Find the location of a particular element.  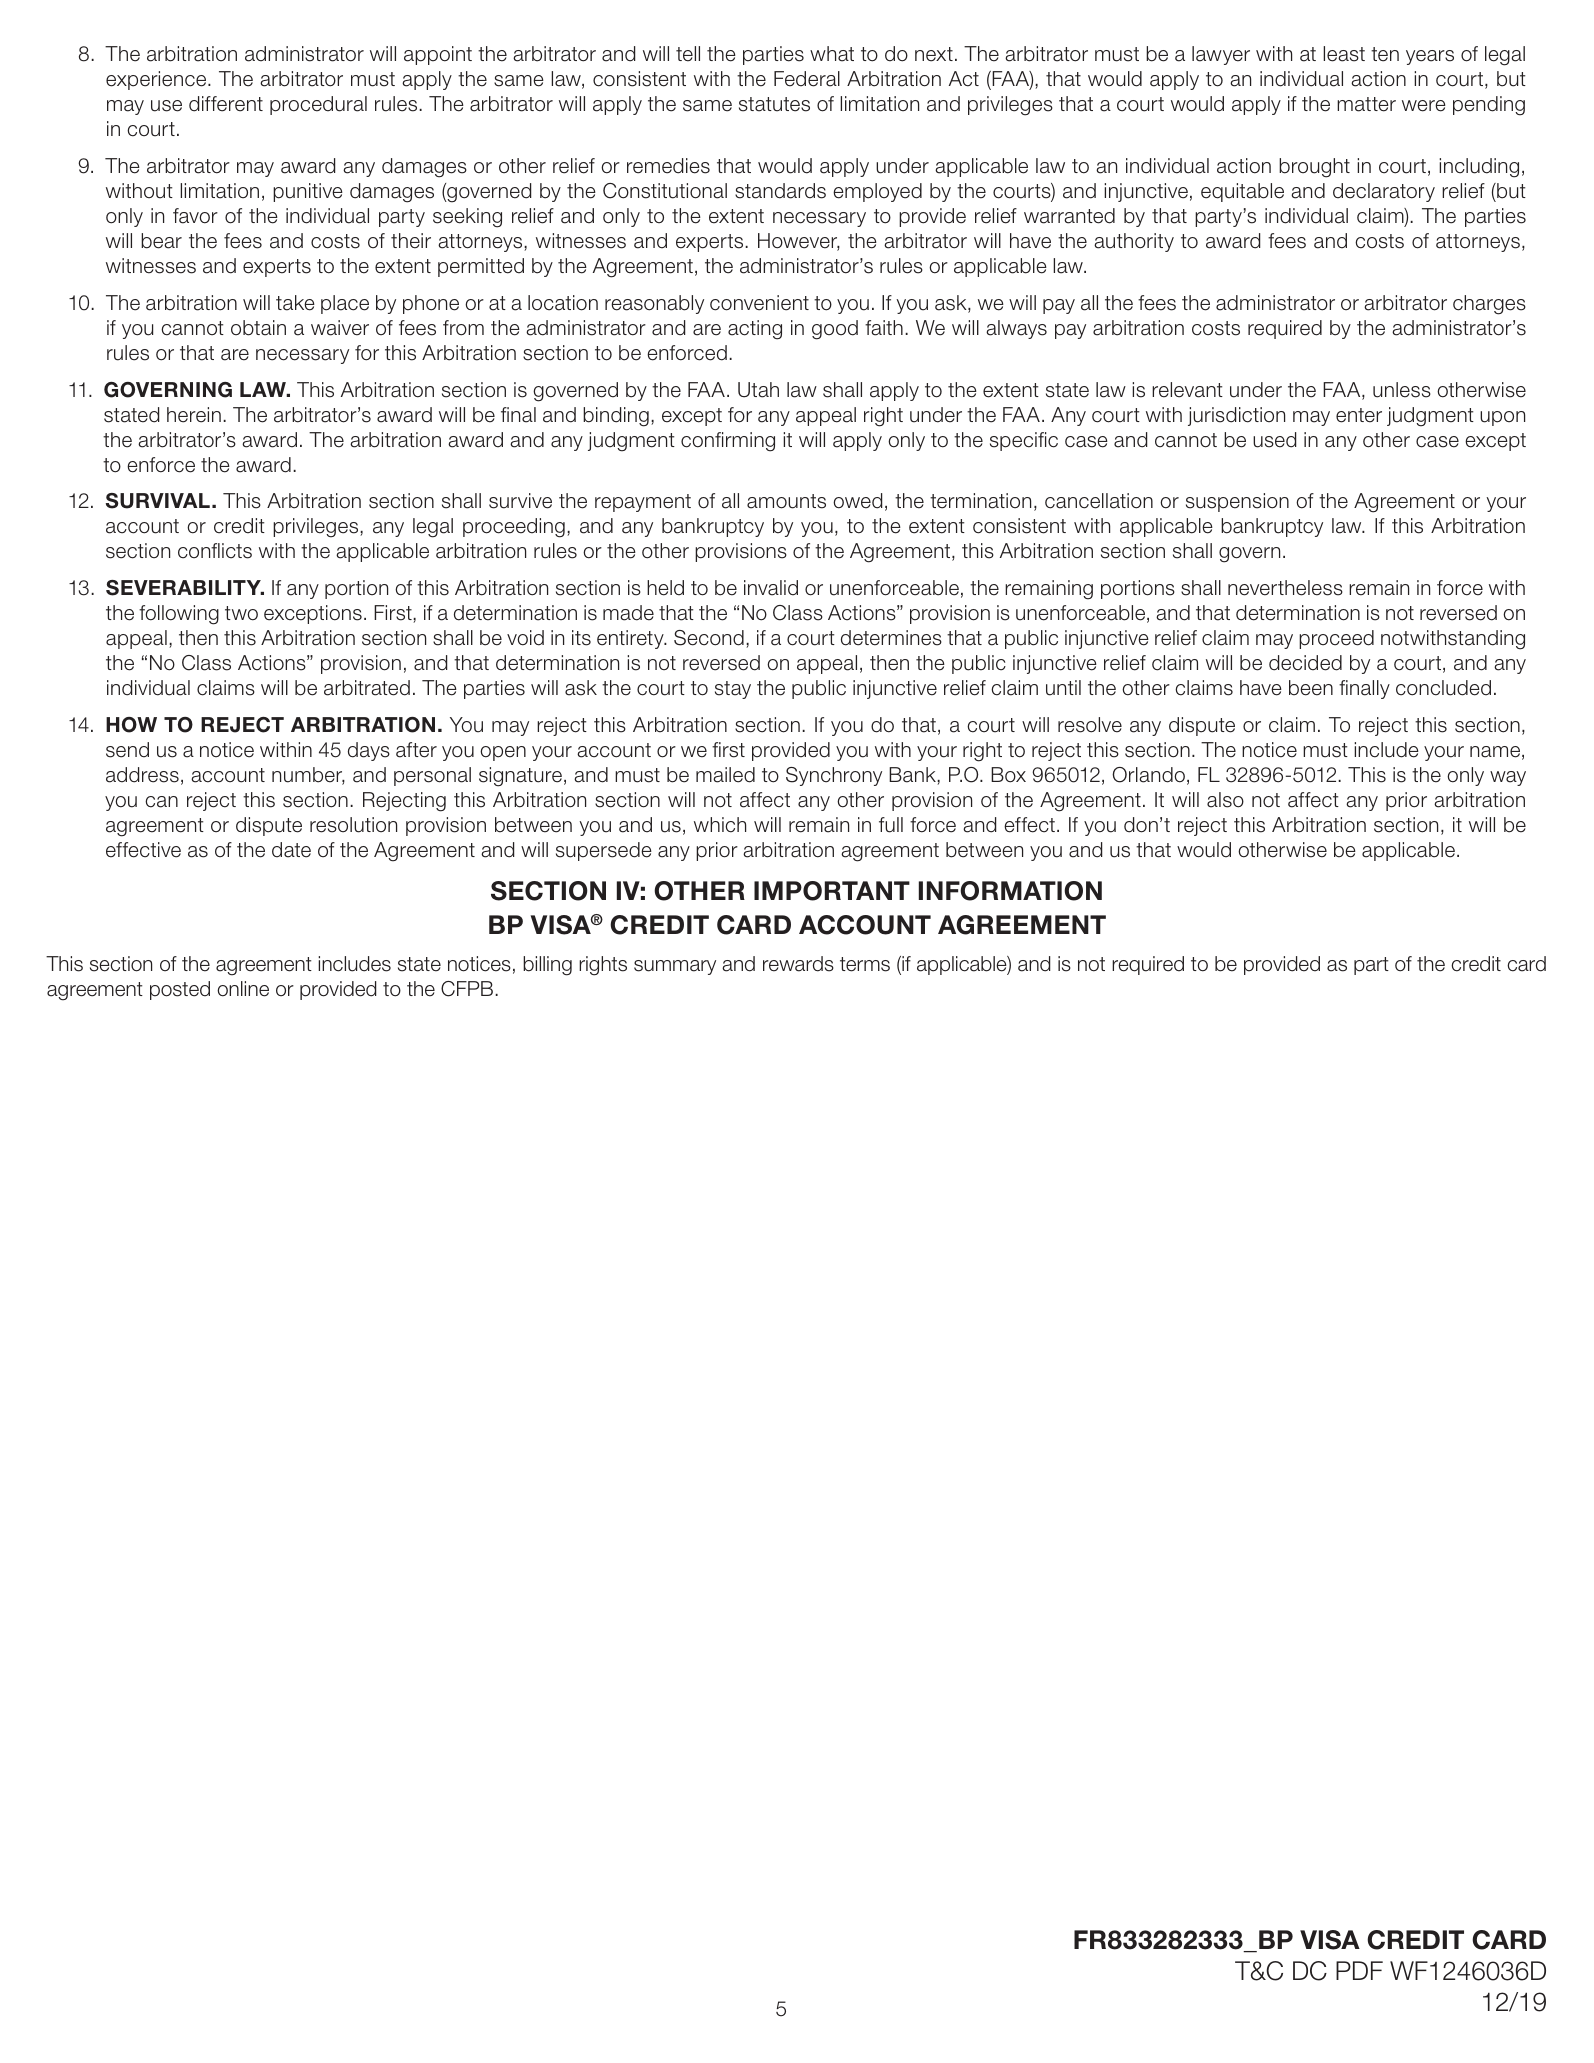

date is located at coordinates (291, 850).
